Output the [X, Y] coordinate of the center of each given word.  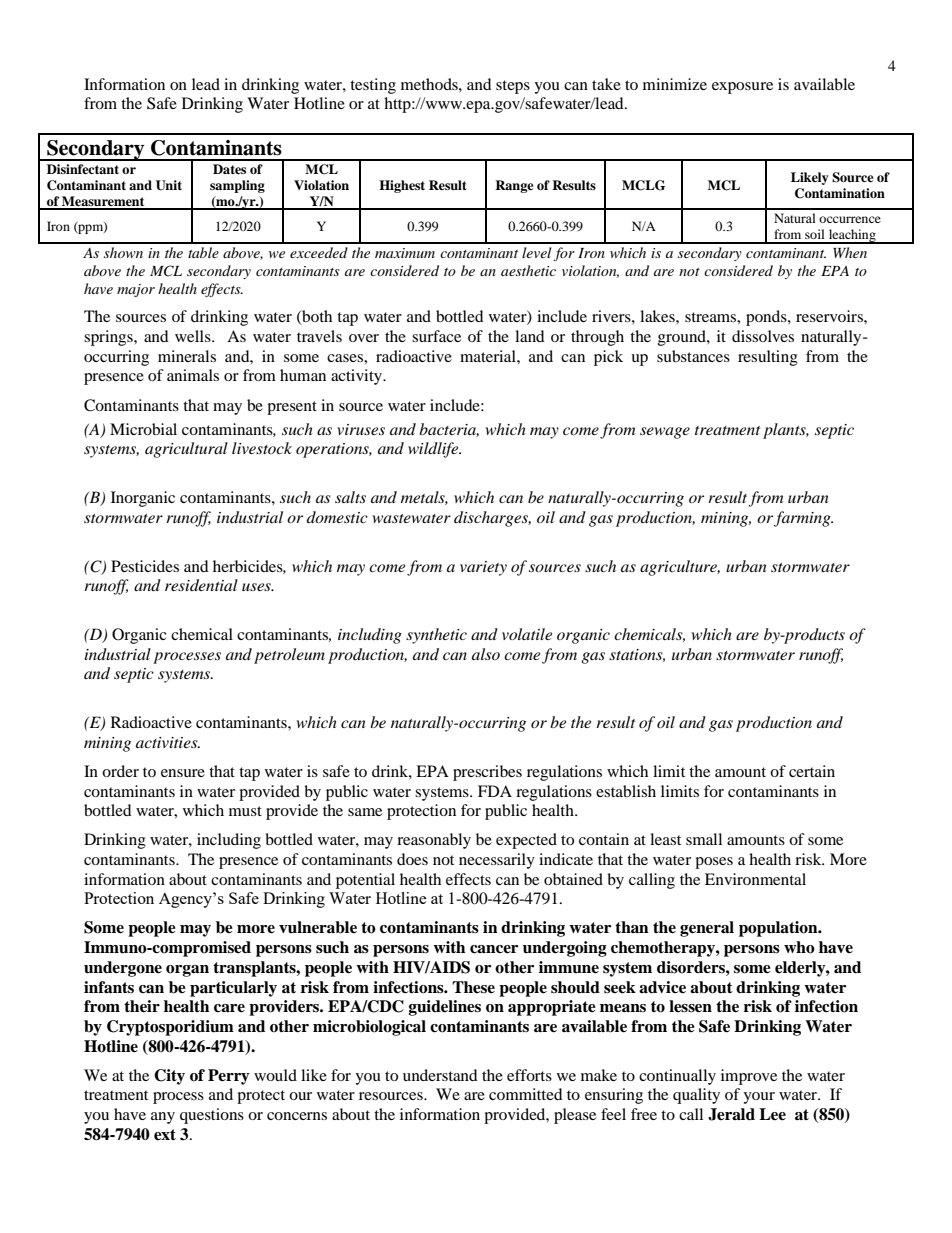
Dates [229, 169]
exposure [742, 88]
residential [201, 585]
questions [212, 1116]
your [759, 1098]
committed [526, 1094]
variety [483, 568]
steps [513, 87]
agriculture [680, 568]
